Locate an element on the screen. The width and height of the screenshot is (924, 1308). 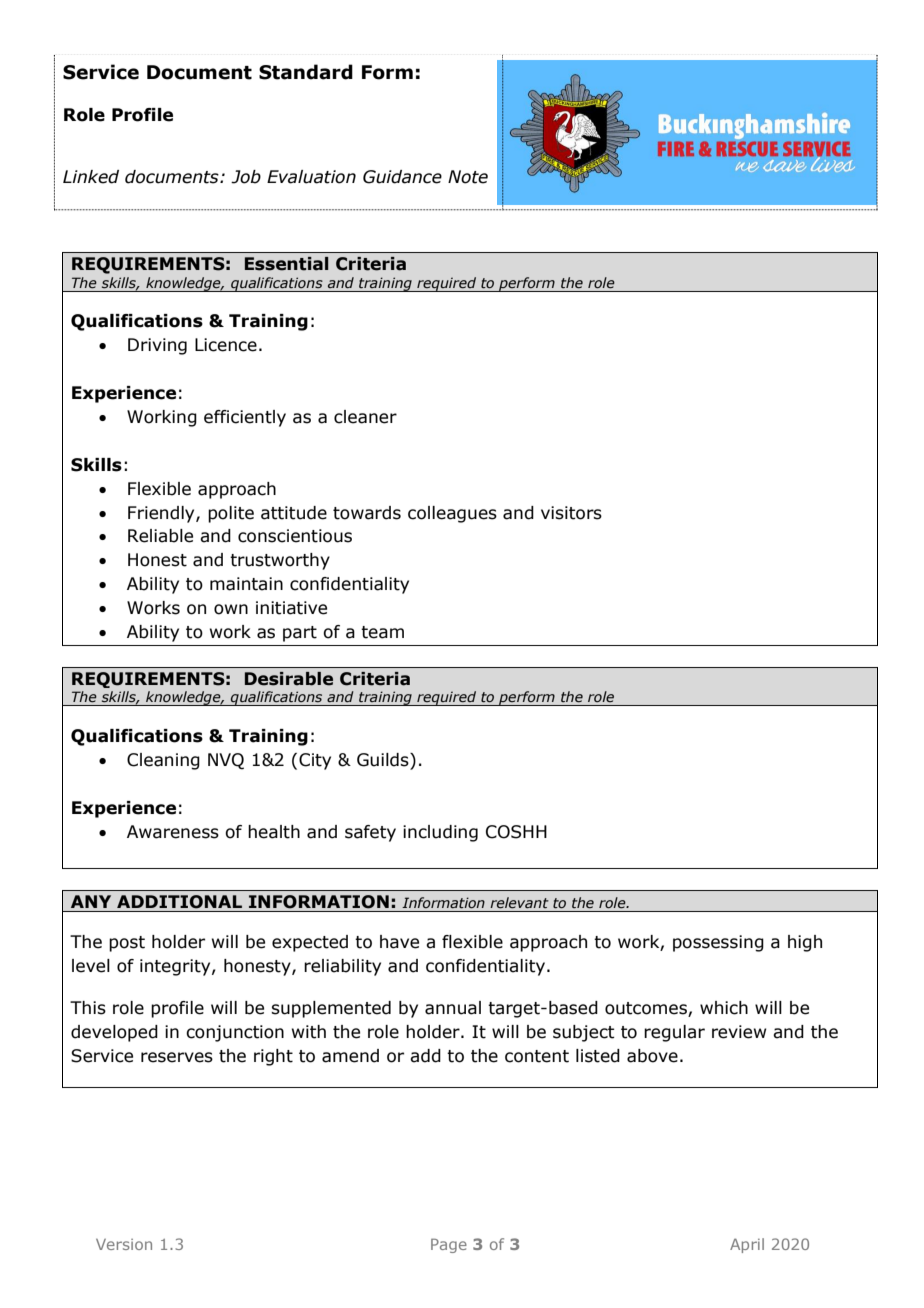
Guilds is located at coordinates (384, 760).
